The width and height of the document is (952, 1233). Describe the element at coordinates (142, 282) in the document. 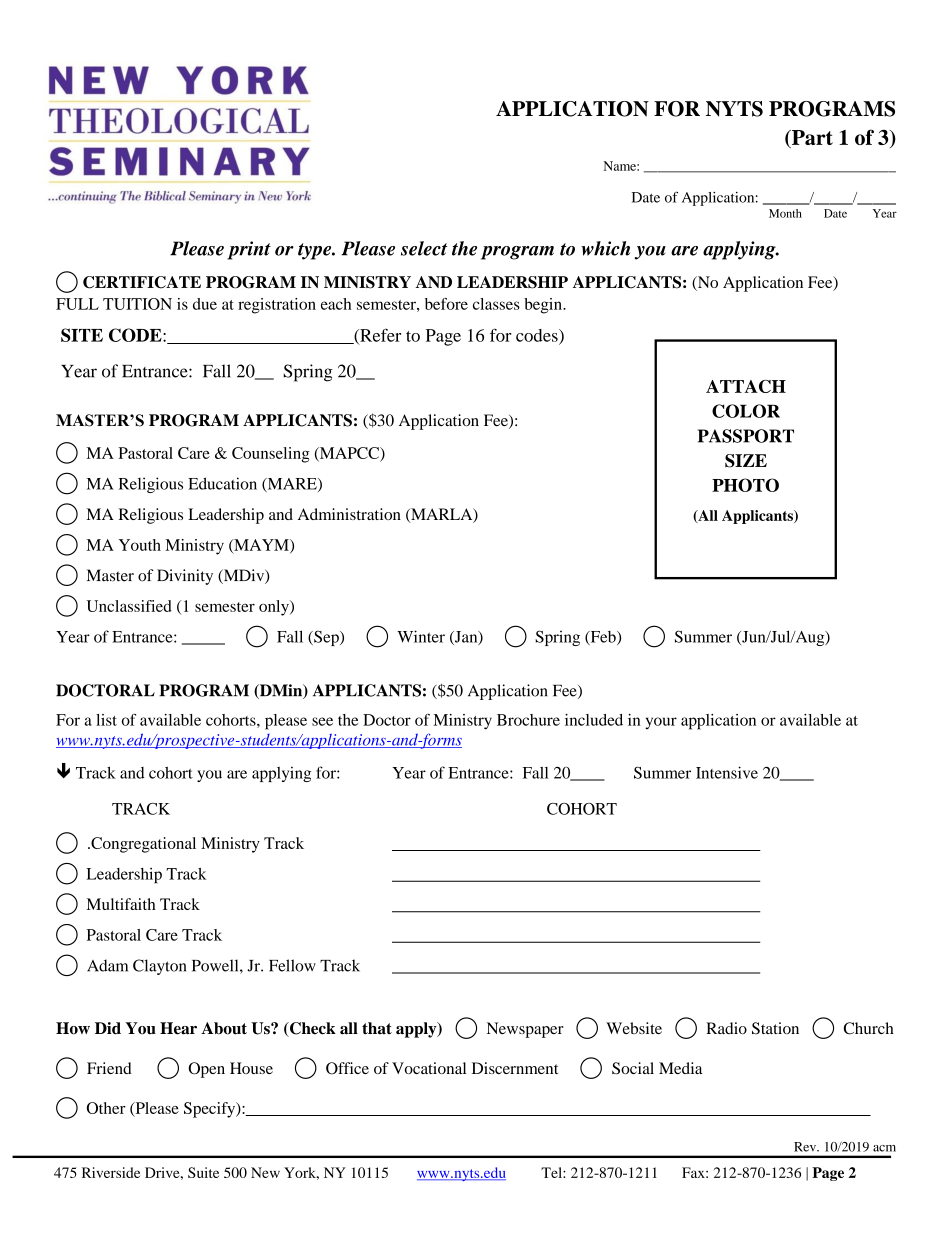

I see `CERTIFICATE` at that location.
